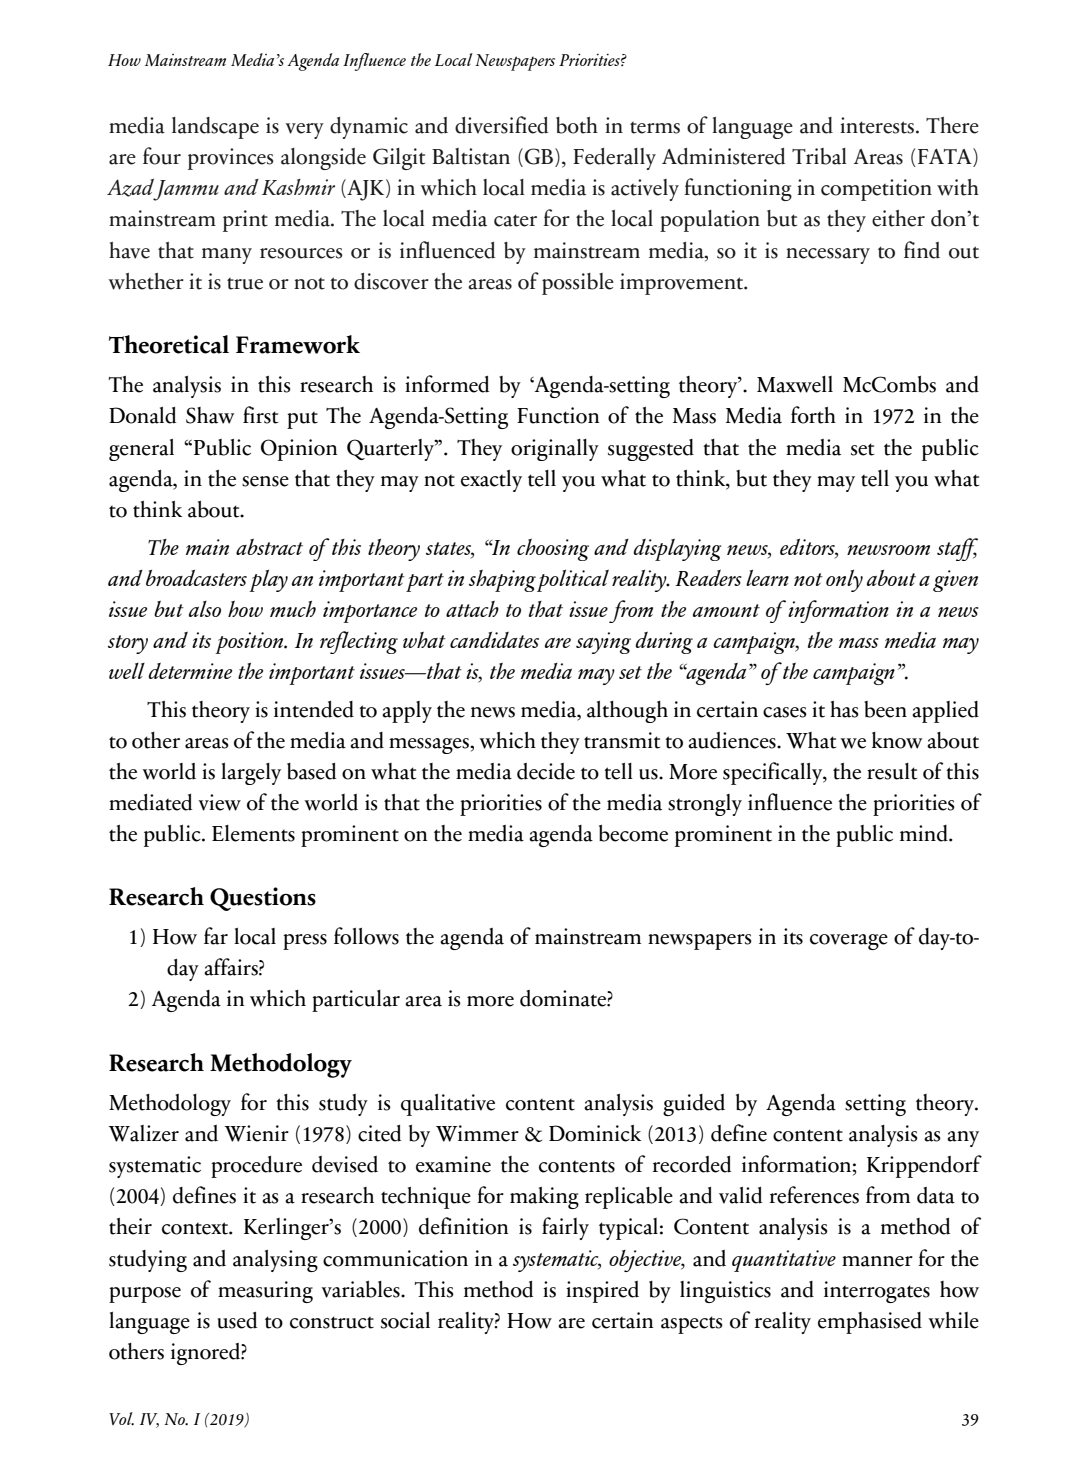 This screenshot has width=1088, height=1477. Describe the element at coordinates (595, 1133) in the screenshot. I see `Dominick` at that location.
